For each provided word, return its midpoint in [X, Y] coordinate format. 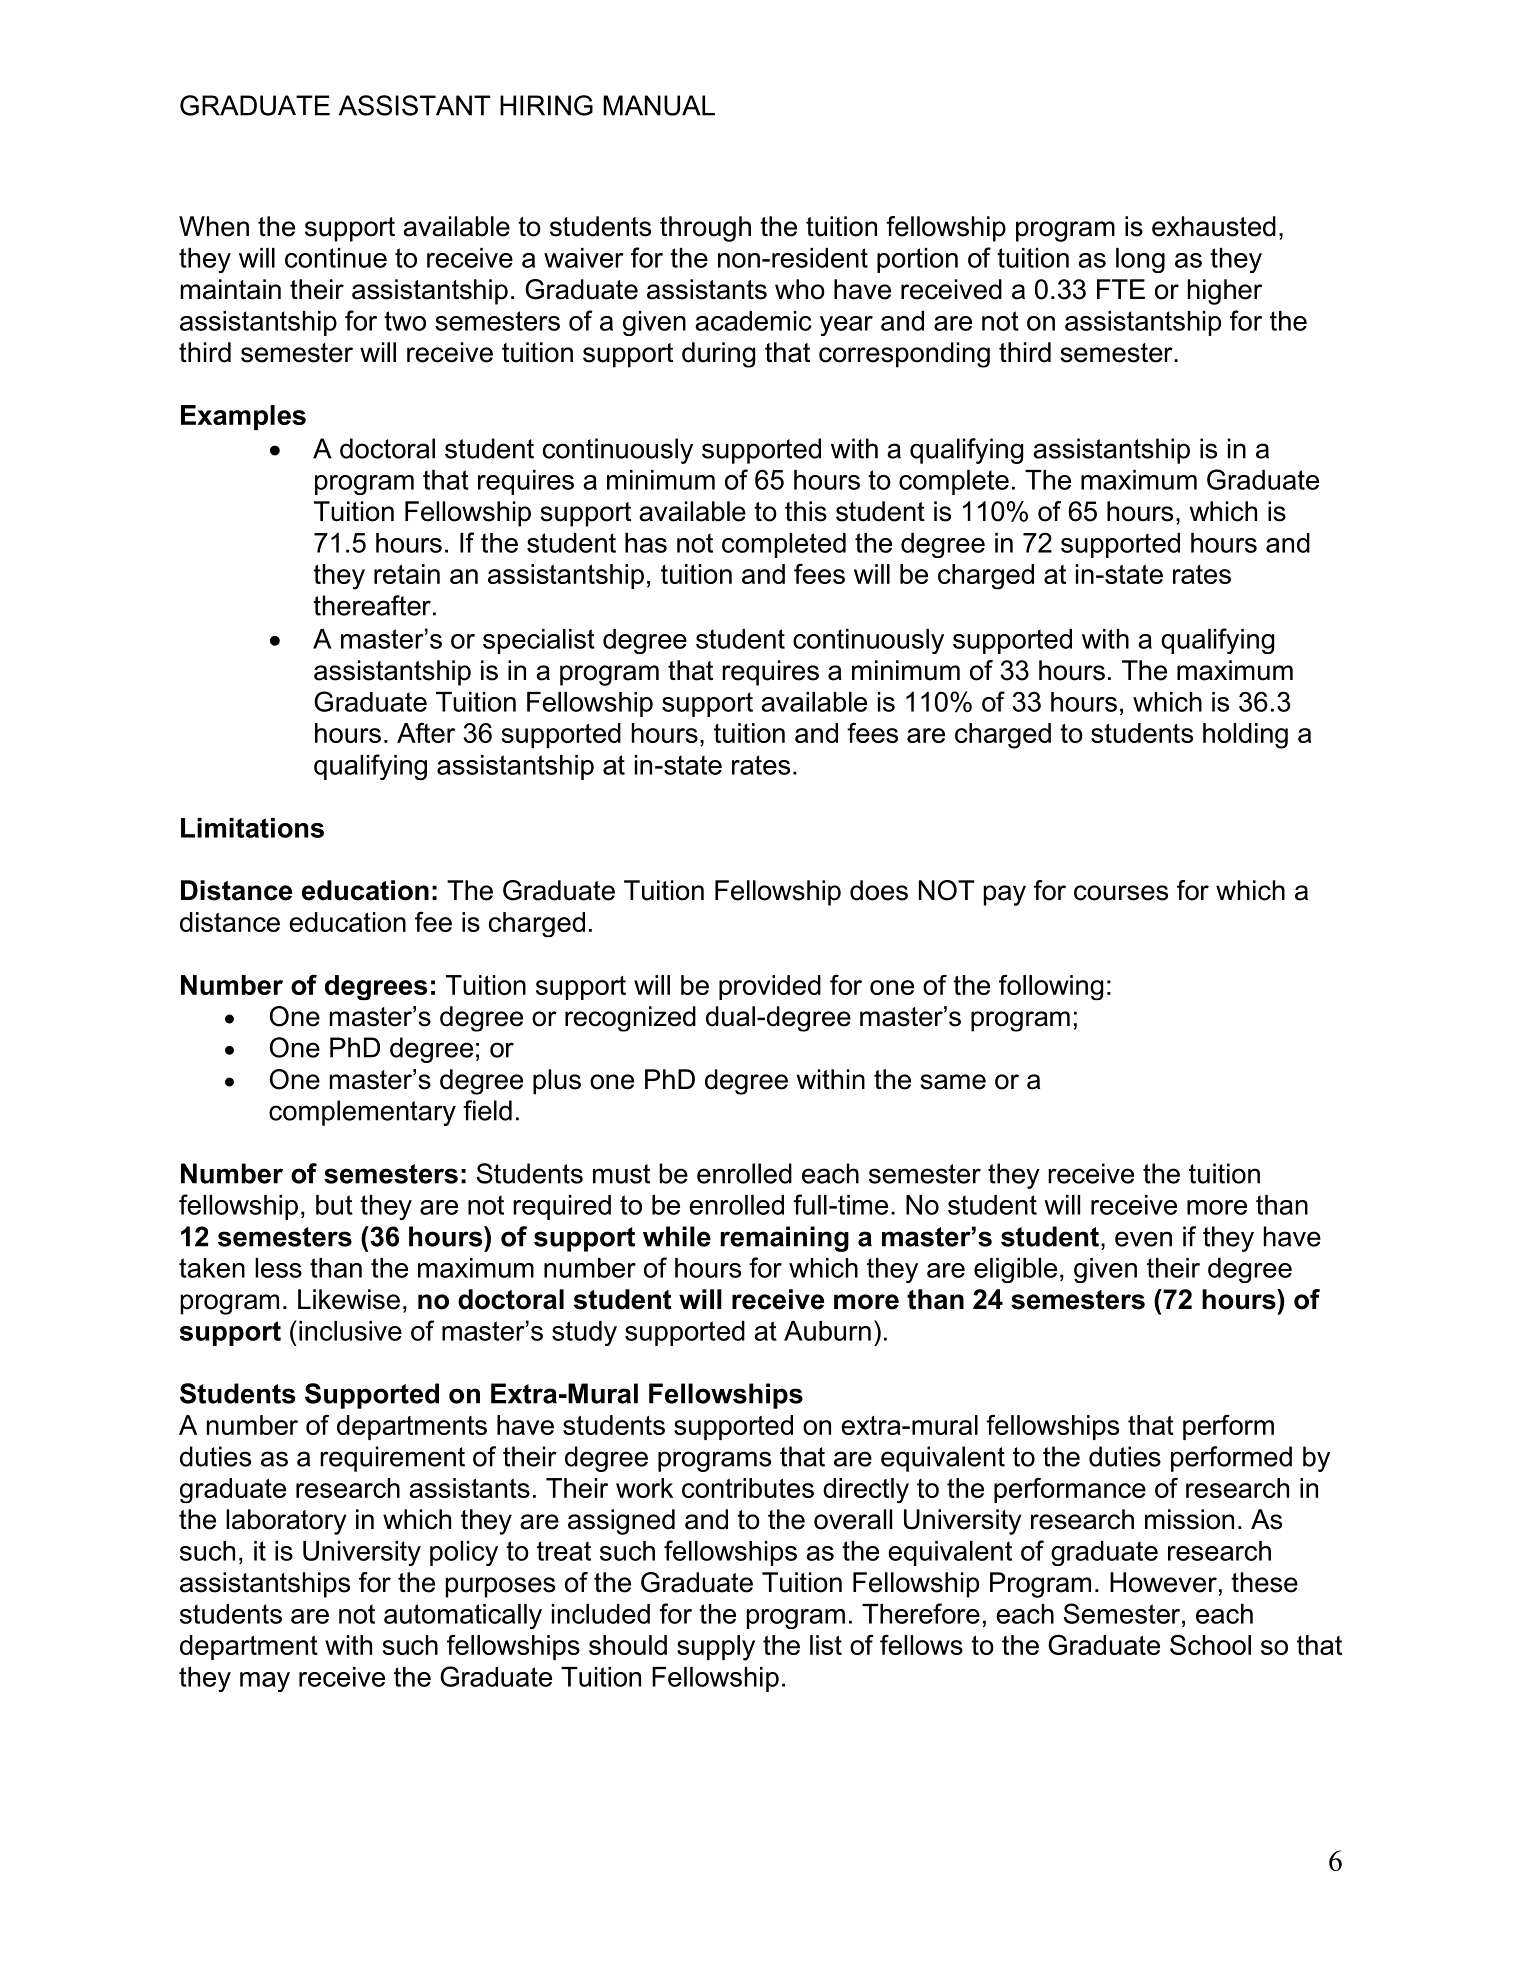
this [806, 511]
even [1143, 1239]
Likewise [349, 1299]
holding [1245, 736]
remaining [785, 1239]
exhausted [1214, 226]
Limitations [252, 828]
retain [407, 574]
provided [770, 987]
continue [336, 258]
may [265, 1682]
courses [1121, 893]
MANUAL [659, 105]
